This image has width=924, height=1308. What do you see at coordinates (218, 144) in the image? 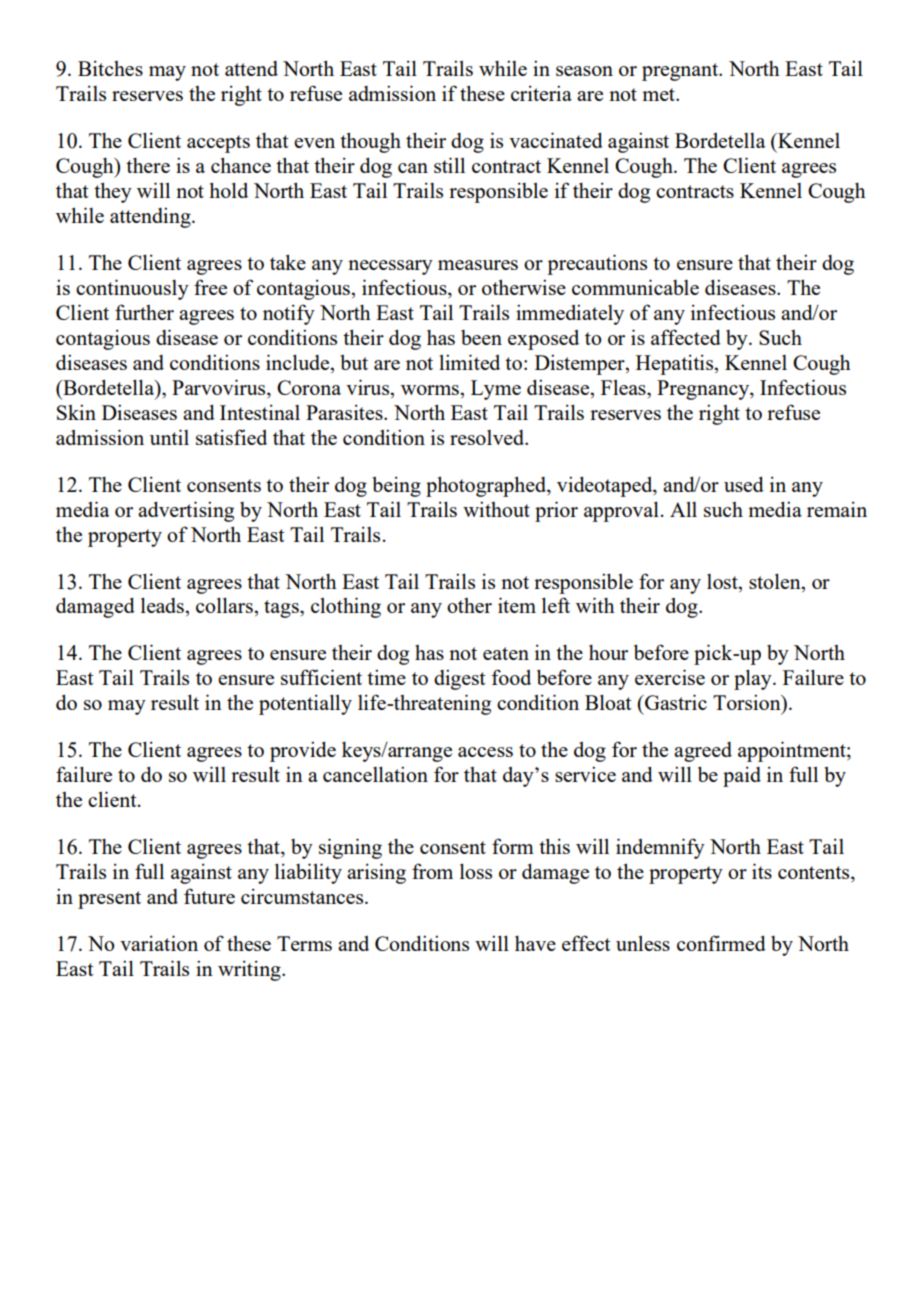
I see `accepts` at bounding box center [218, 144].
